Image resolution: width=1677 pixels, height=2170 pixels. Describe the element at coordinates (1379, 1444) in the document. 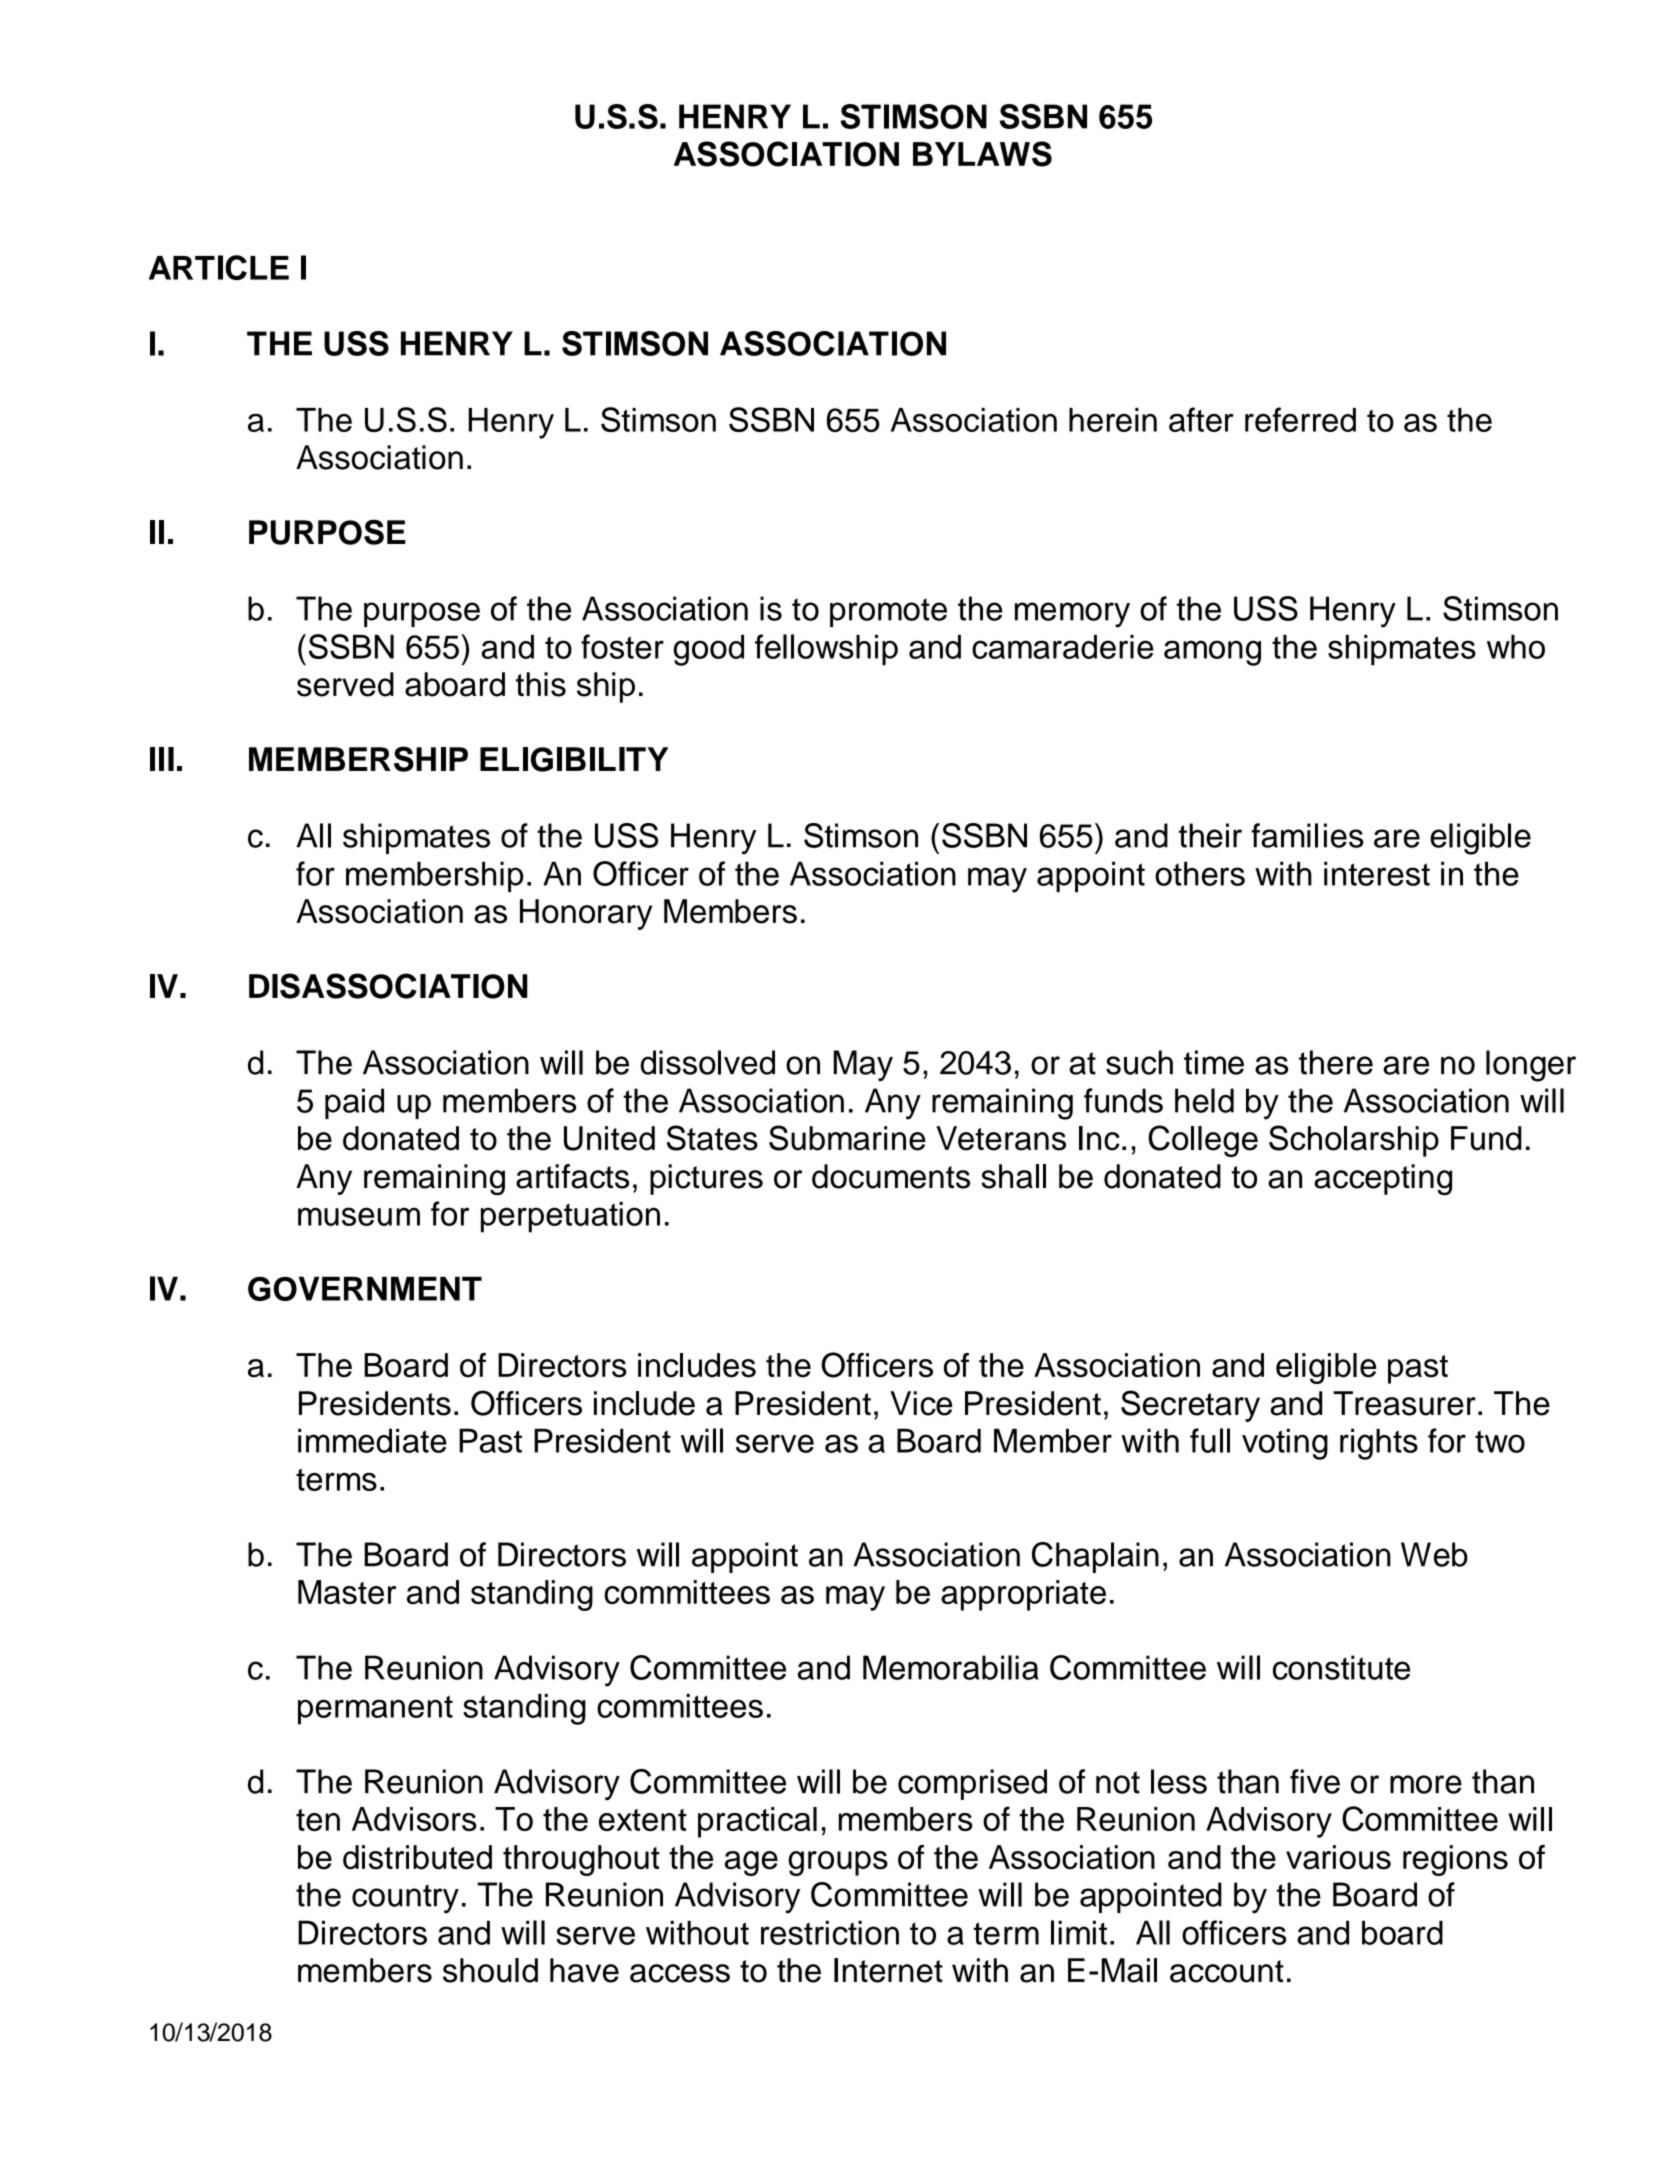

I see `rights` at that location.
